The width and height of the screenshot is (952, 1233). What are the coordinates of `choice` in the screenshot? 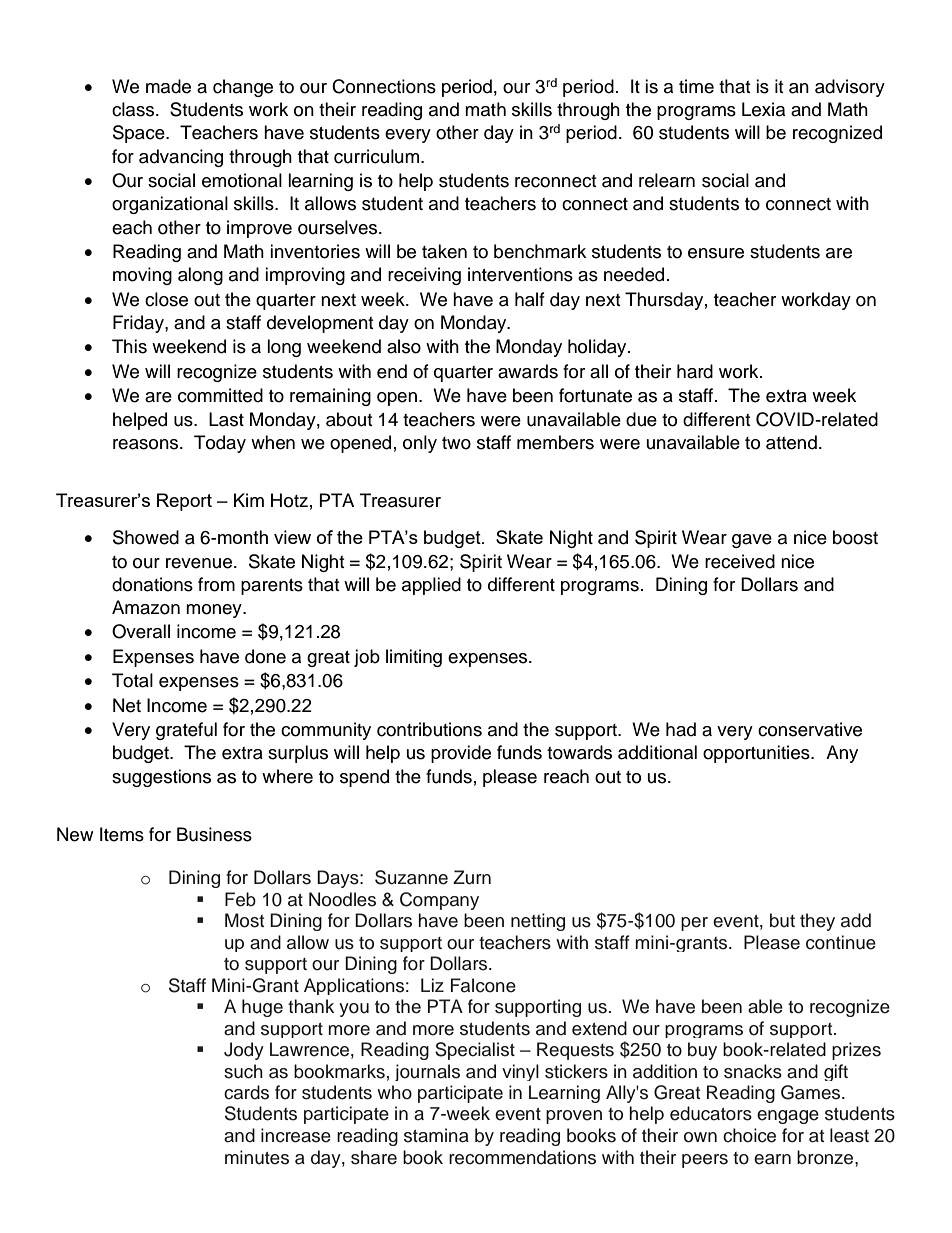 It's located at (749, 1135).
